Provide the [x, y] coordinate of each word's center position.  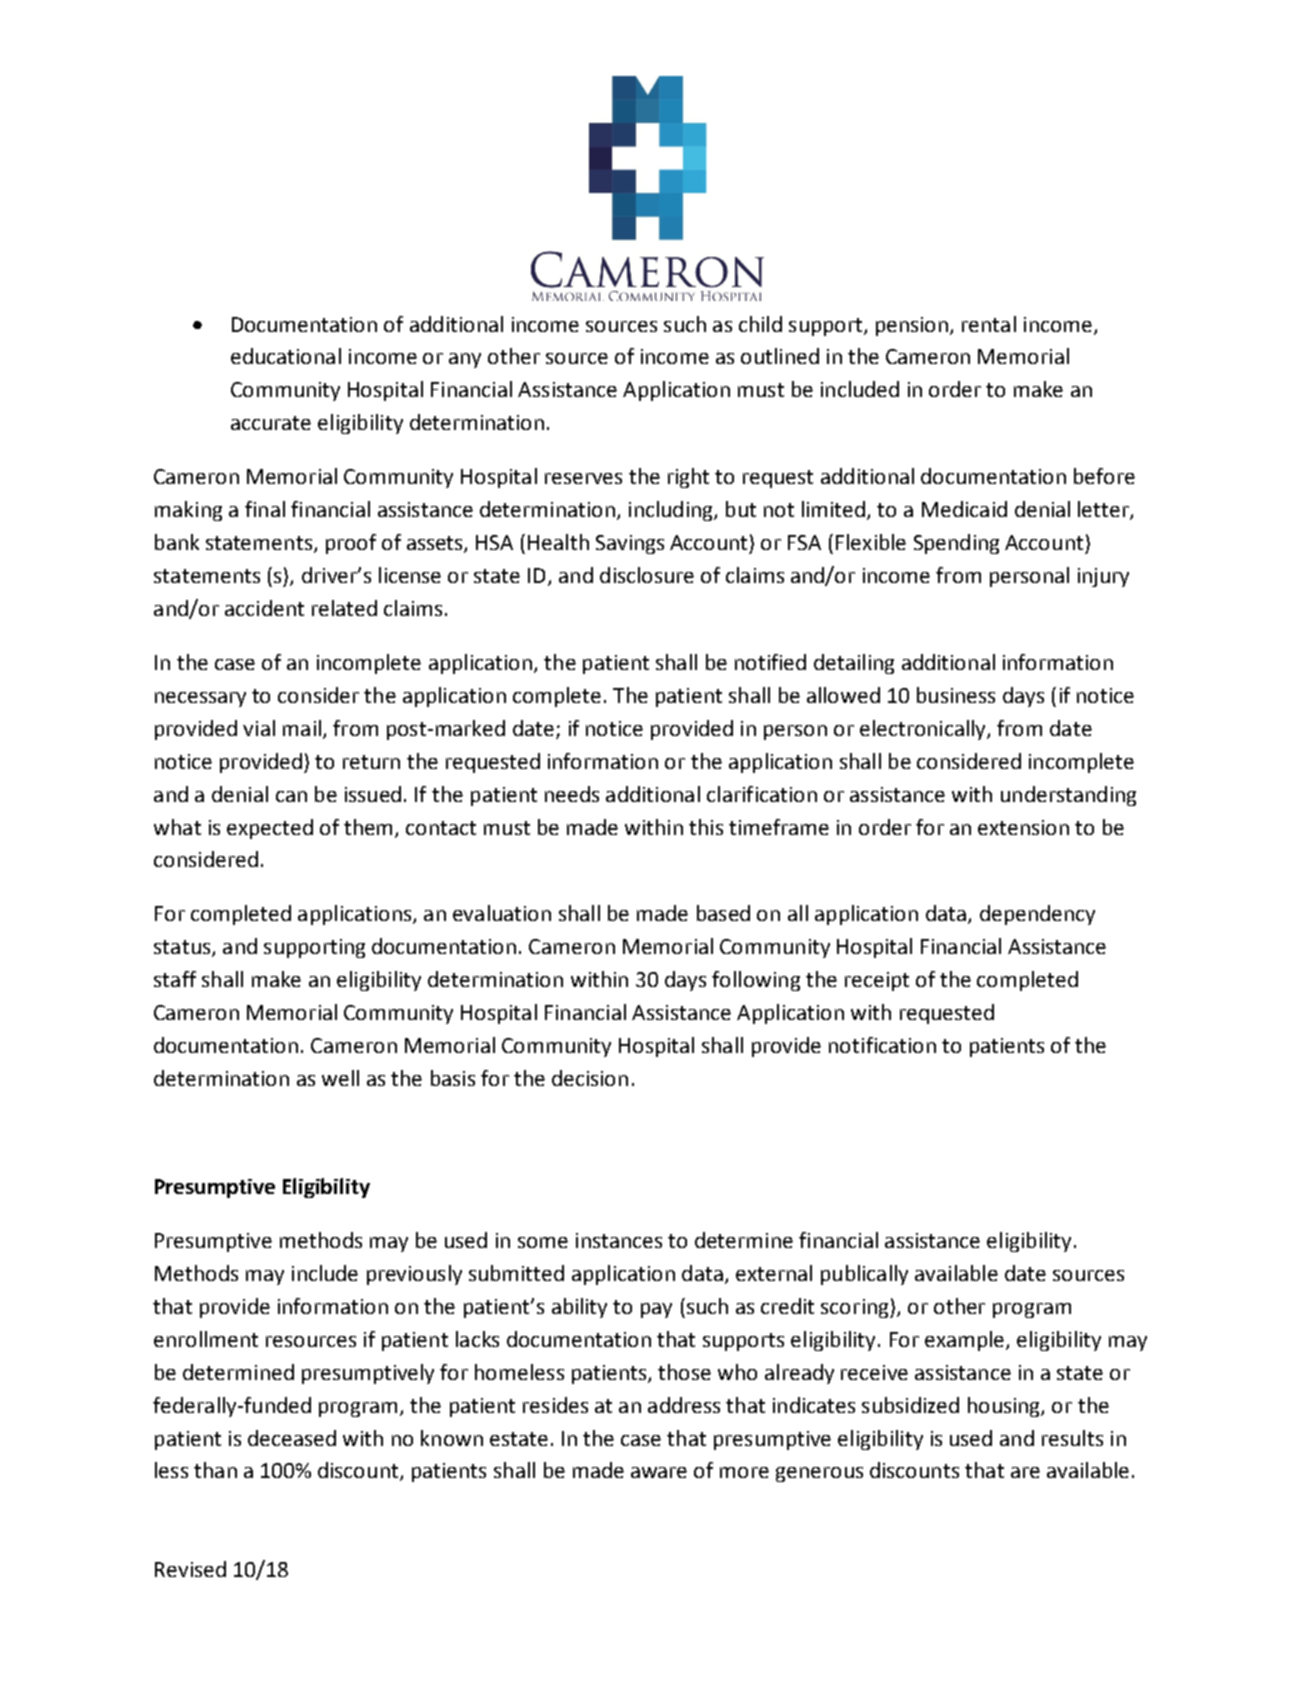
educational [286, 356]
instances [619, 1240]
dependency [1037, 915]
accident [264, 608]
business [956, 695]
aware [659, 1472]
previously [414, 1275]
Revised [190, 1569]
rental [989, 324]
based [723, 913]
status [183, 948]
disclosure [647, 575]
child [760, 324]
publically [864, 1275]
